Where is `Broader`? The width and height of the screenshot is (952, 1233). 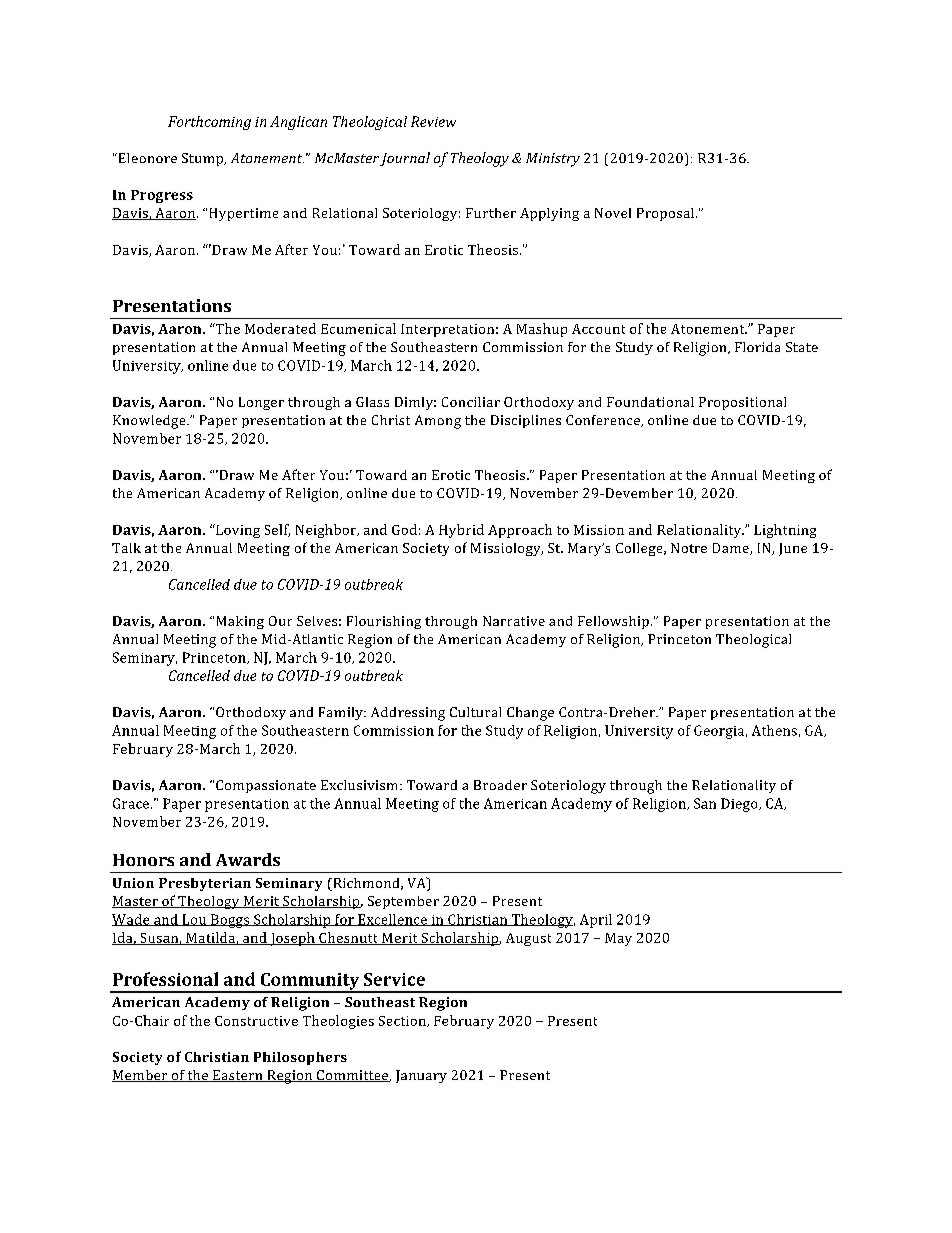 Broader is located at coordinates (500, 785).
